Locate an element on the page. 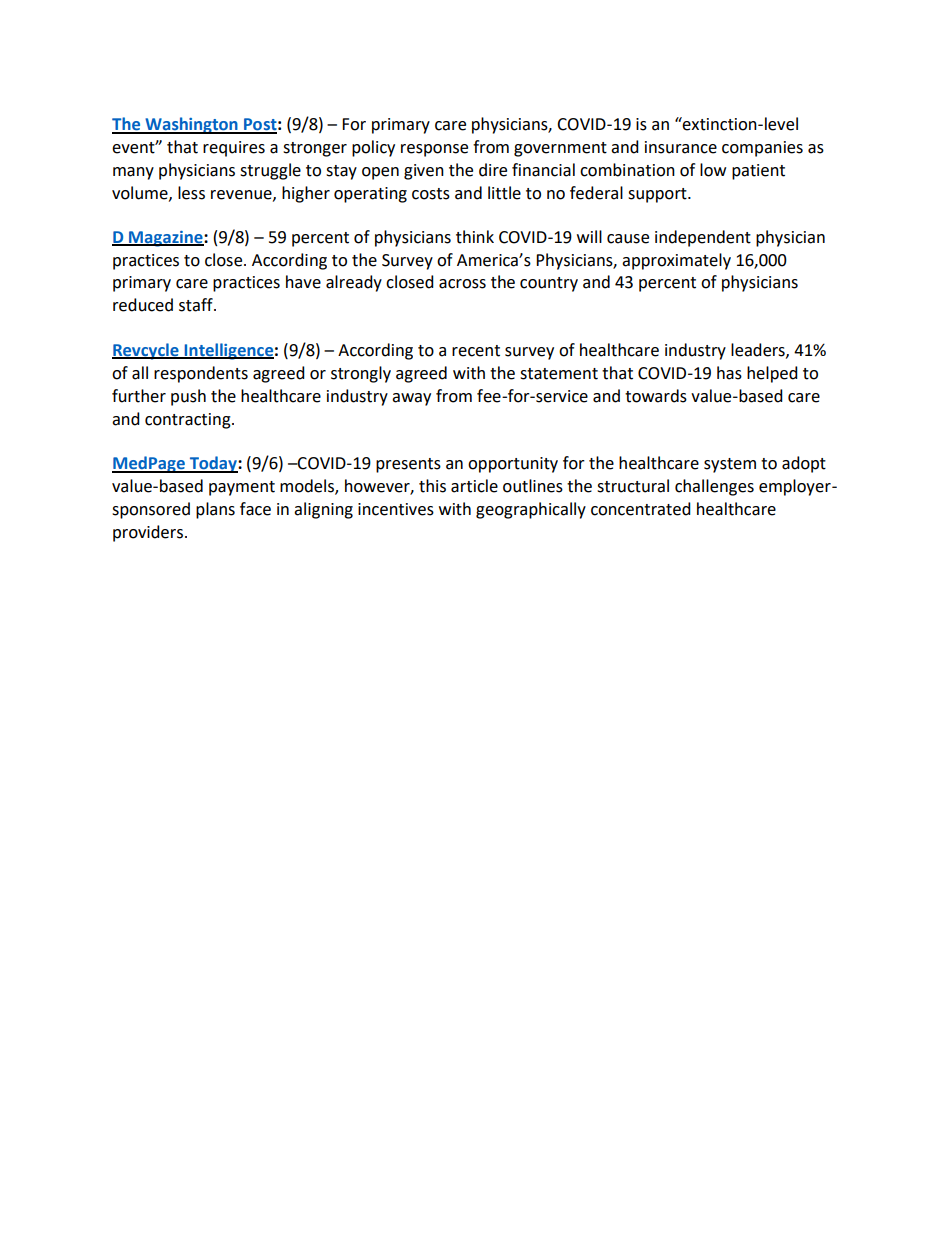  revenue is located at coordinates (242, 195).
